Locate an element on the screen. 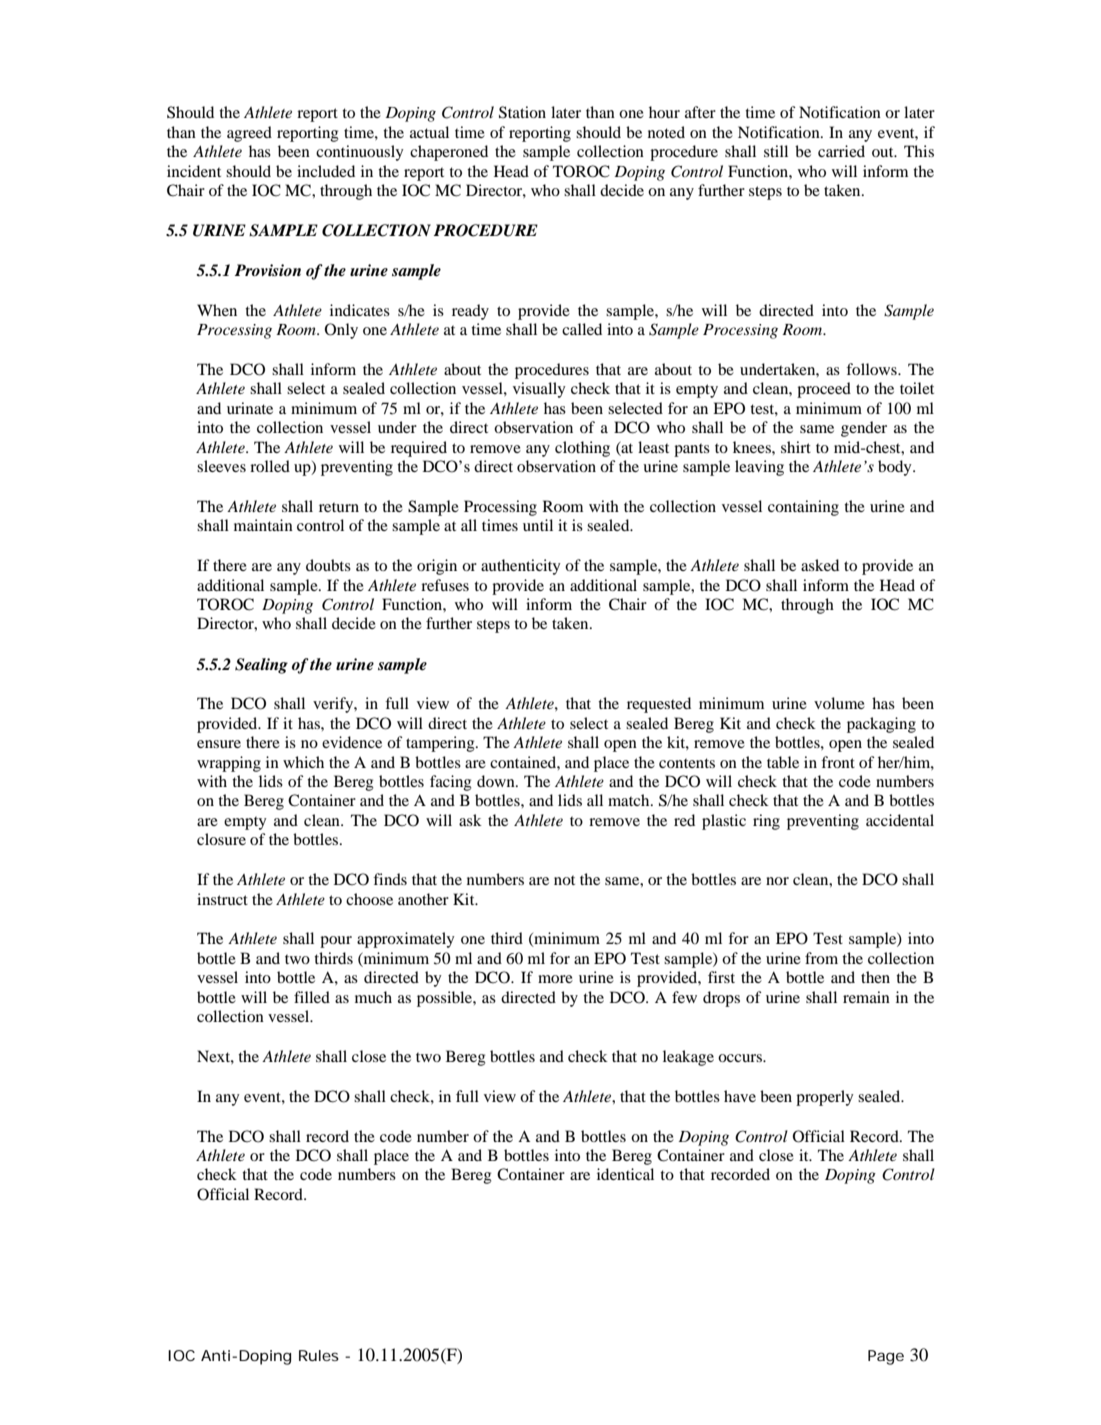 The width and height of the screenshot is (1101, 1425). more is located at coordinates (555, 979).
